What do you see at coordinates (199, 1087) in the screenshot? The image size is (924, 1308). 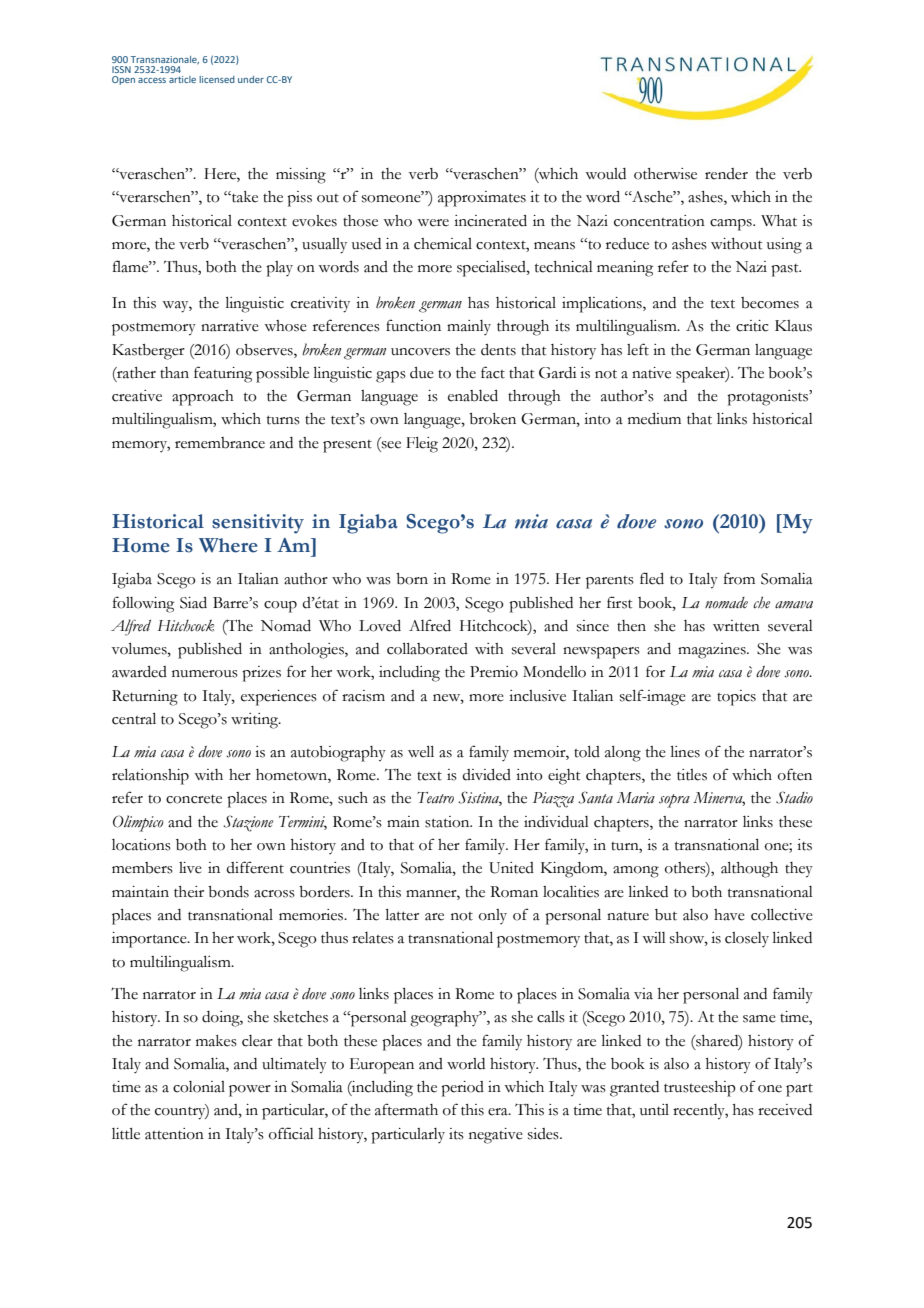 I see `colonial` at bounding box center [199, 1087].
